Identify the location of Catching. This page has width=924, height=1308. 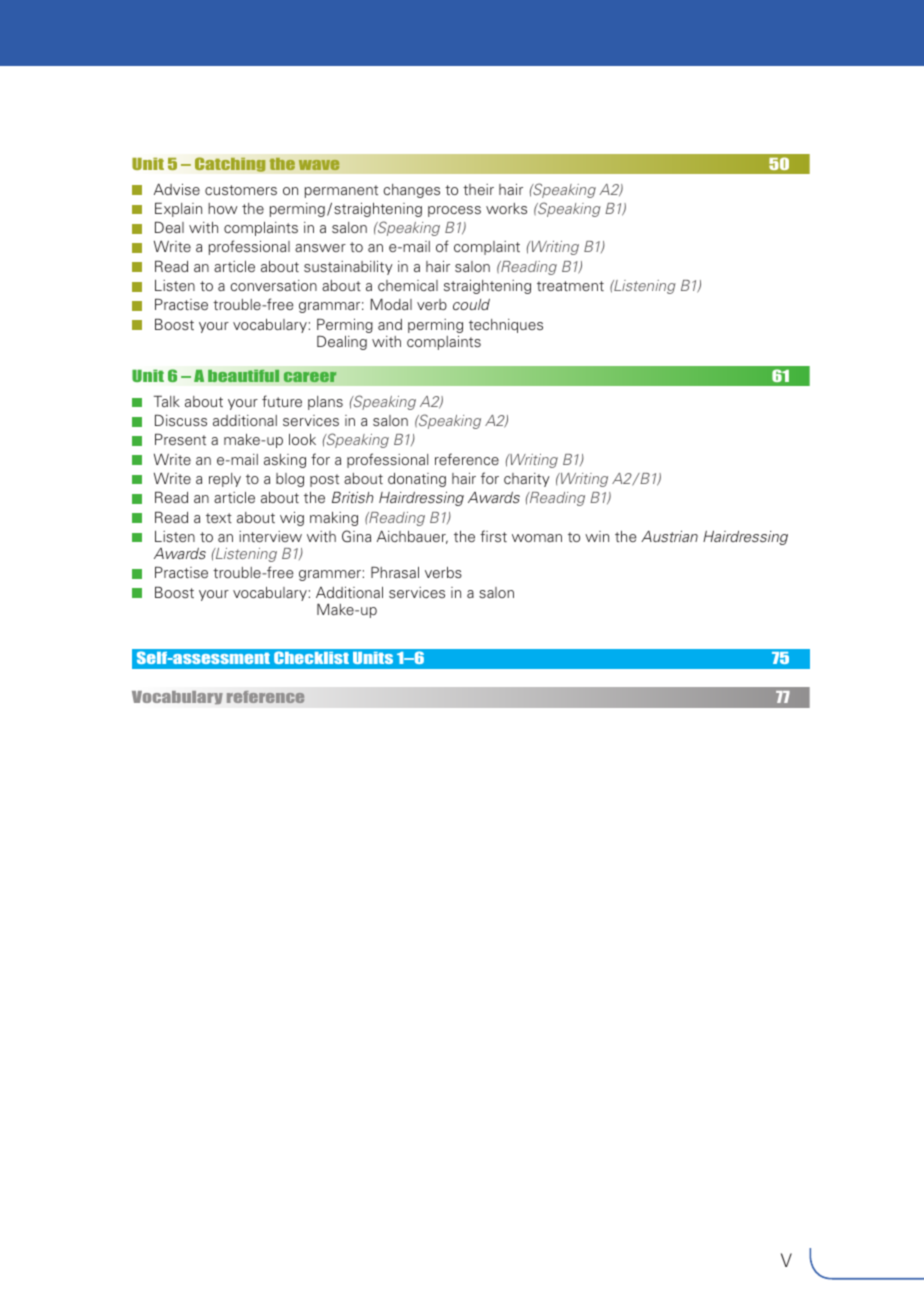
(230, 164).
